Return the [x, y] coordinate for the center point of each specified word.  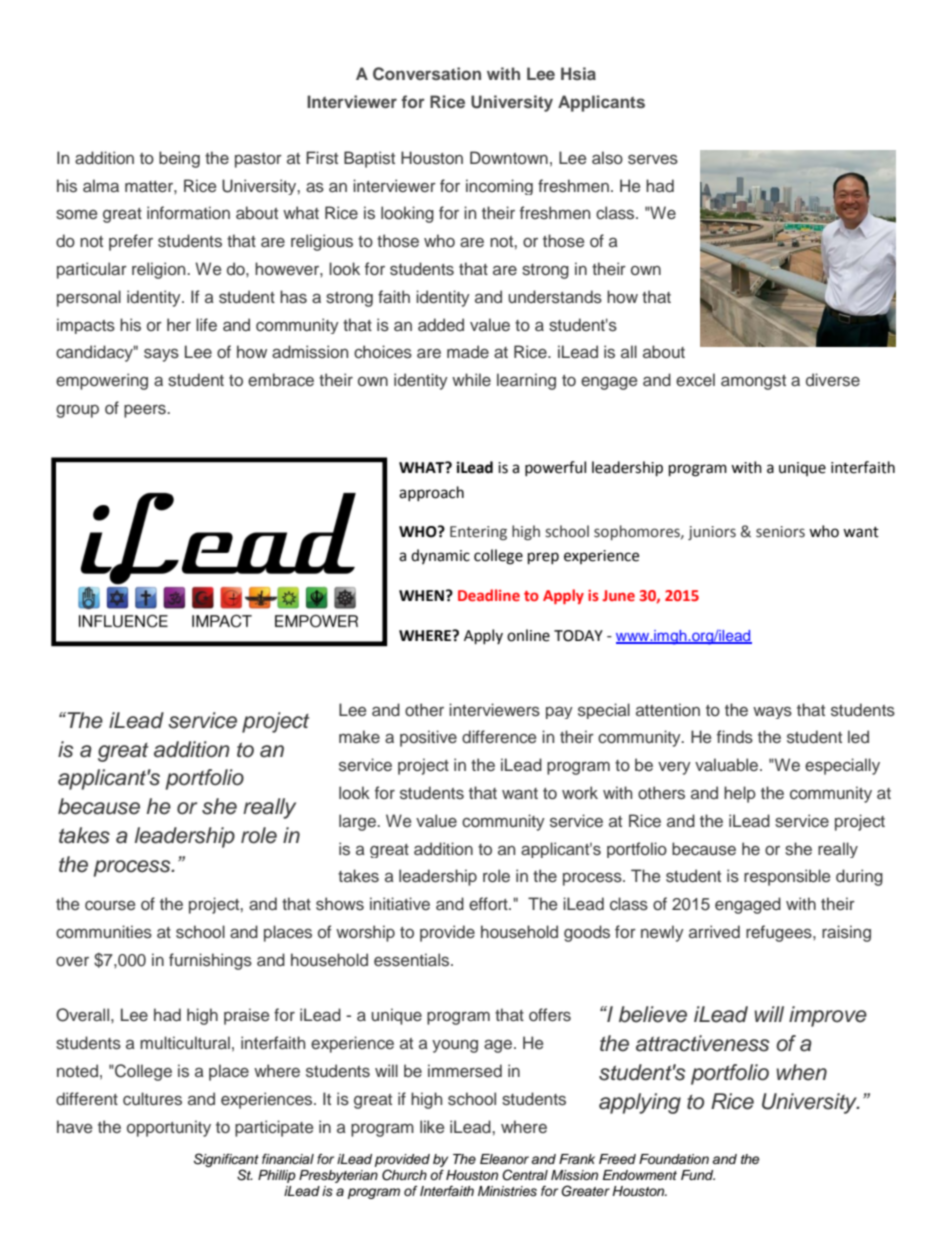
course [110, 905]
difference [499, 737]
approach [431, 493]
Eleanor [504, 1159]
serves [653, 159]
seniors [780, 532]
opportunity [169, 1128]
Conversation [427, 74]
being [179, 159]
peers [146, 411]
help [740, 794]
